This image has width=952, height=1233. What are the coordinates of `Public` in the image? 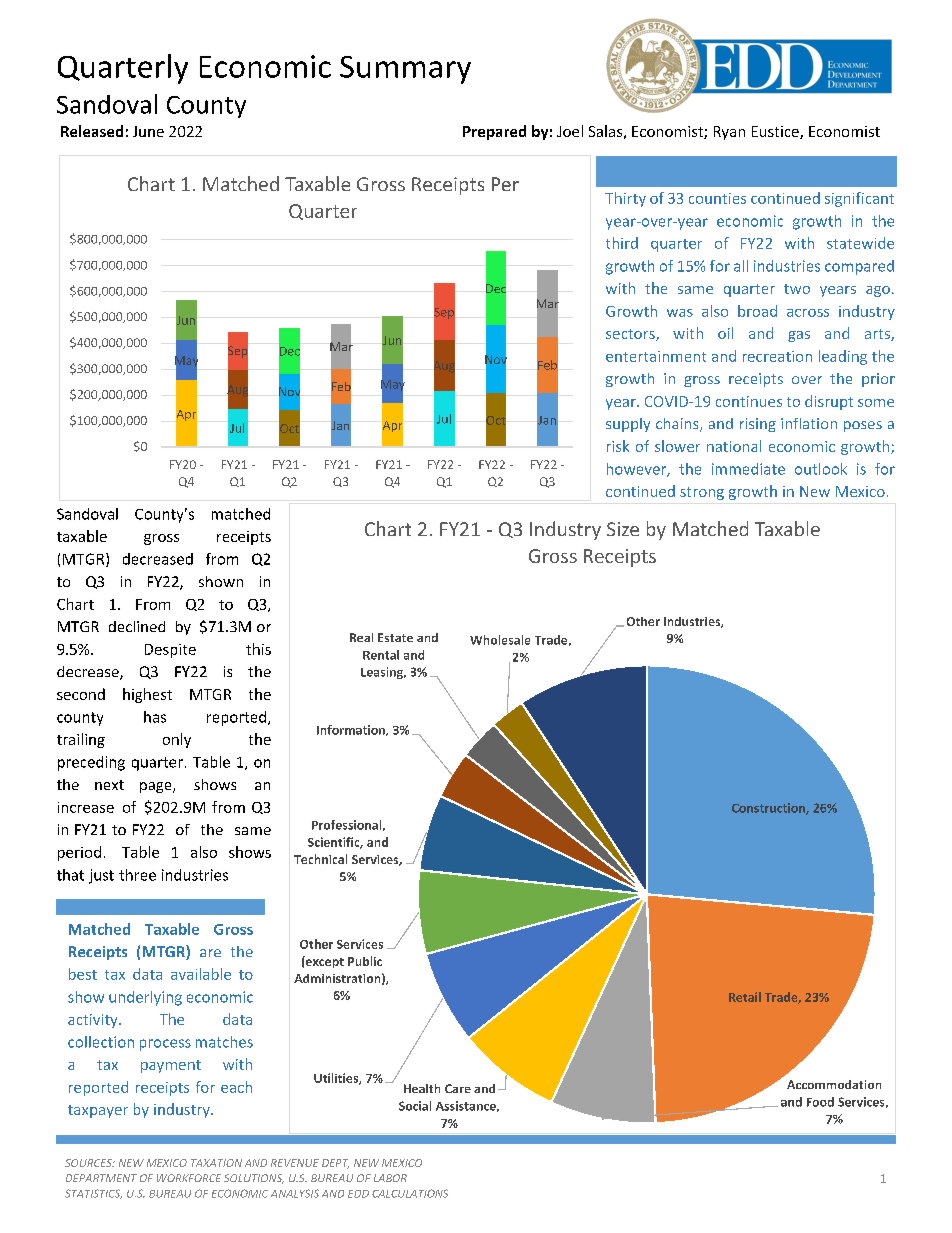 It's located at (365, 961).
